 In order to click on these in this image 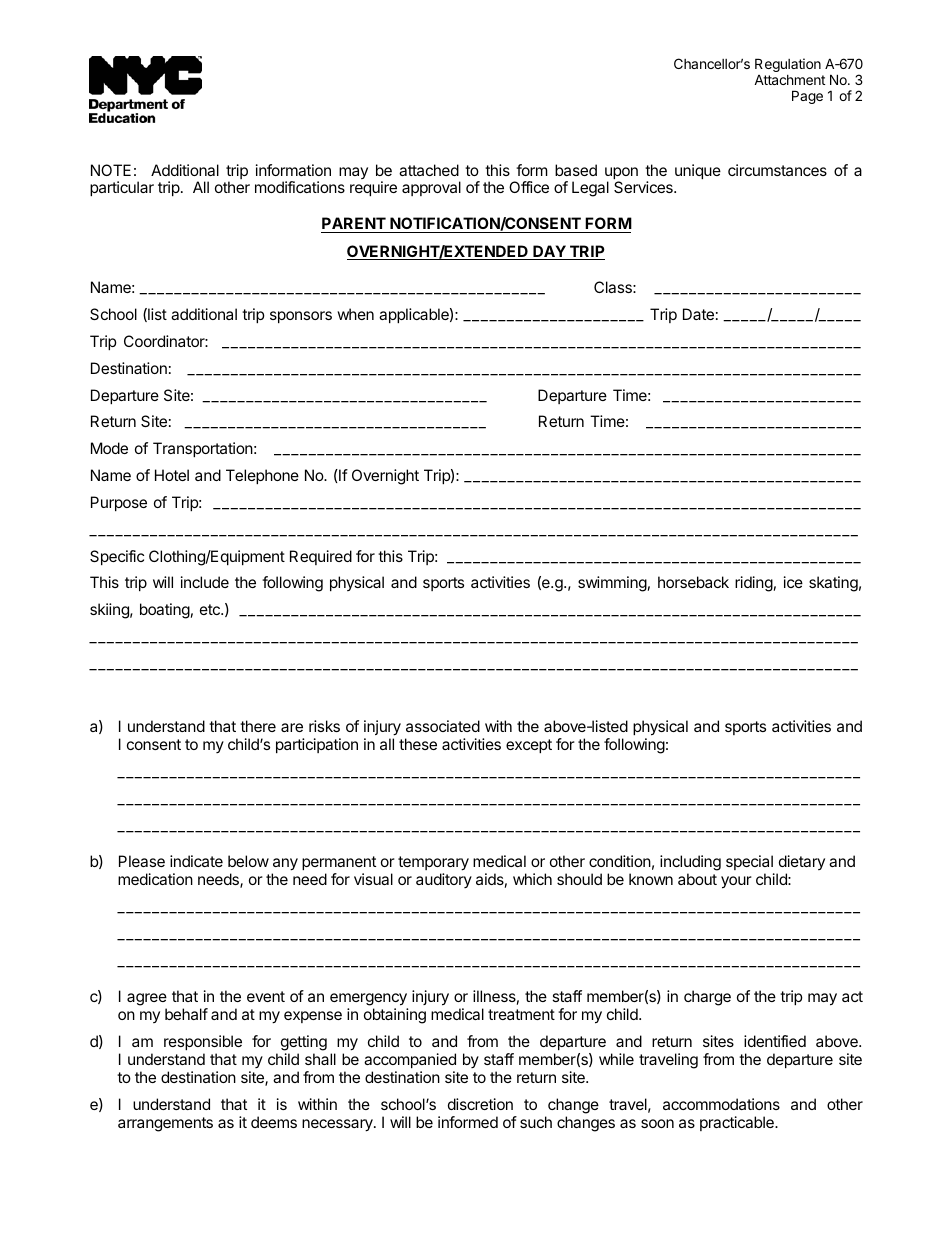, I will do `click(418, 744)`.
